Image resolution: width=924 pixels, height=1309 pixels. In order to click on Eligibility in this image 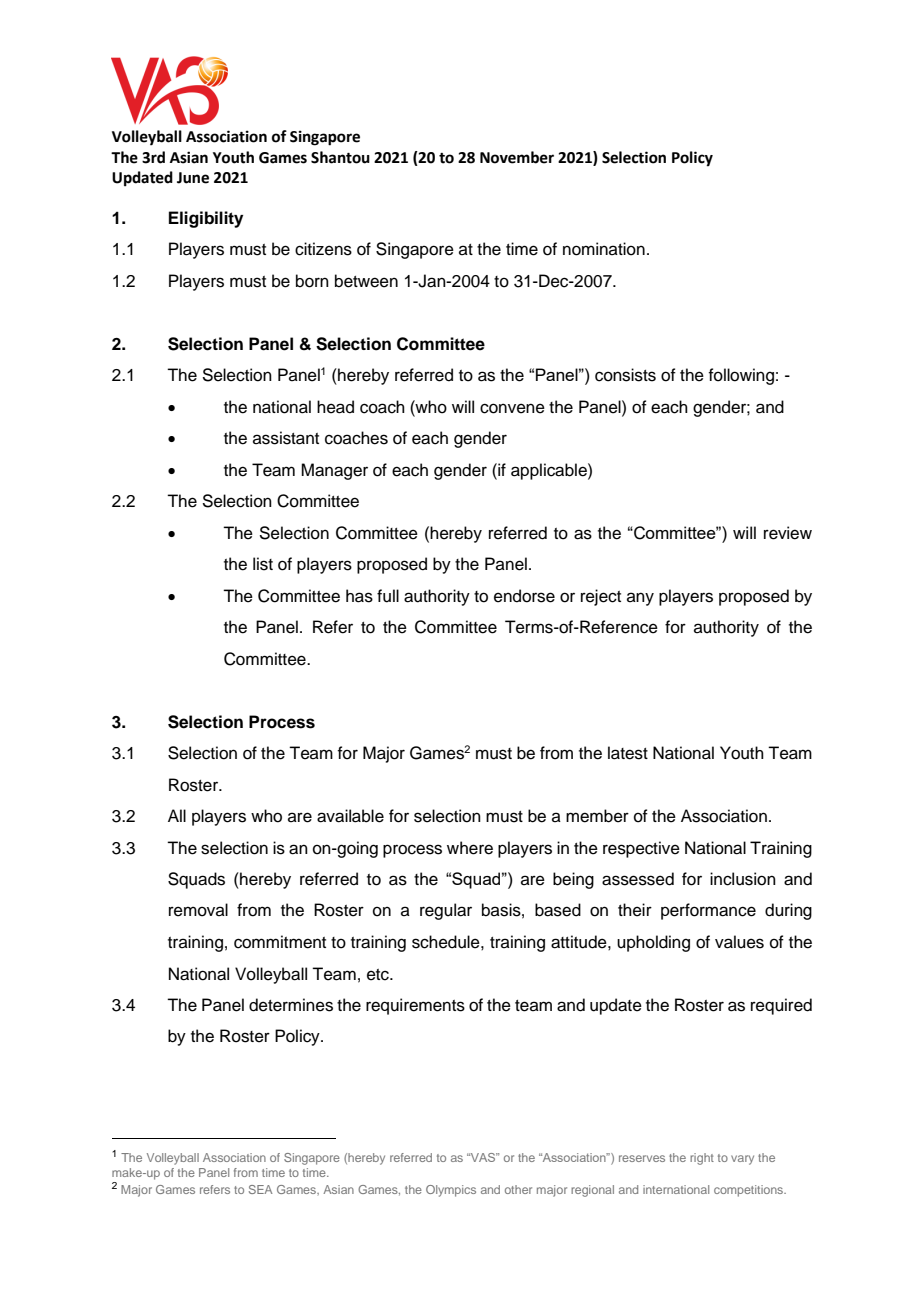, I will do `click(206, 219)`.
